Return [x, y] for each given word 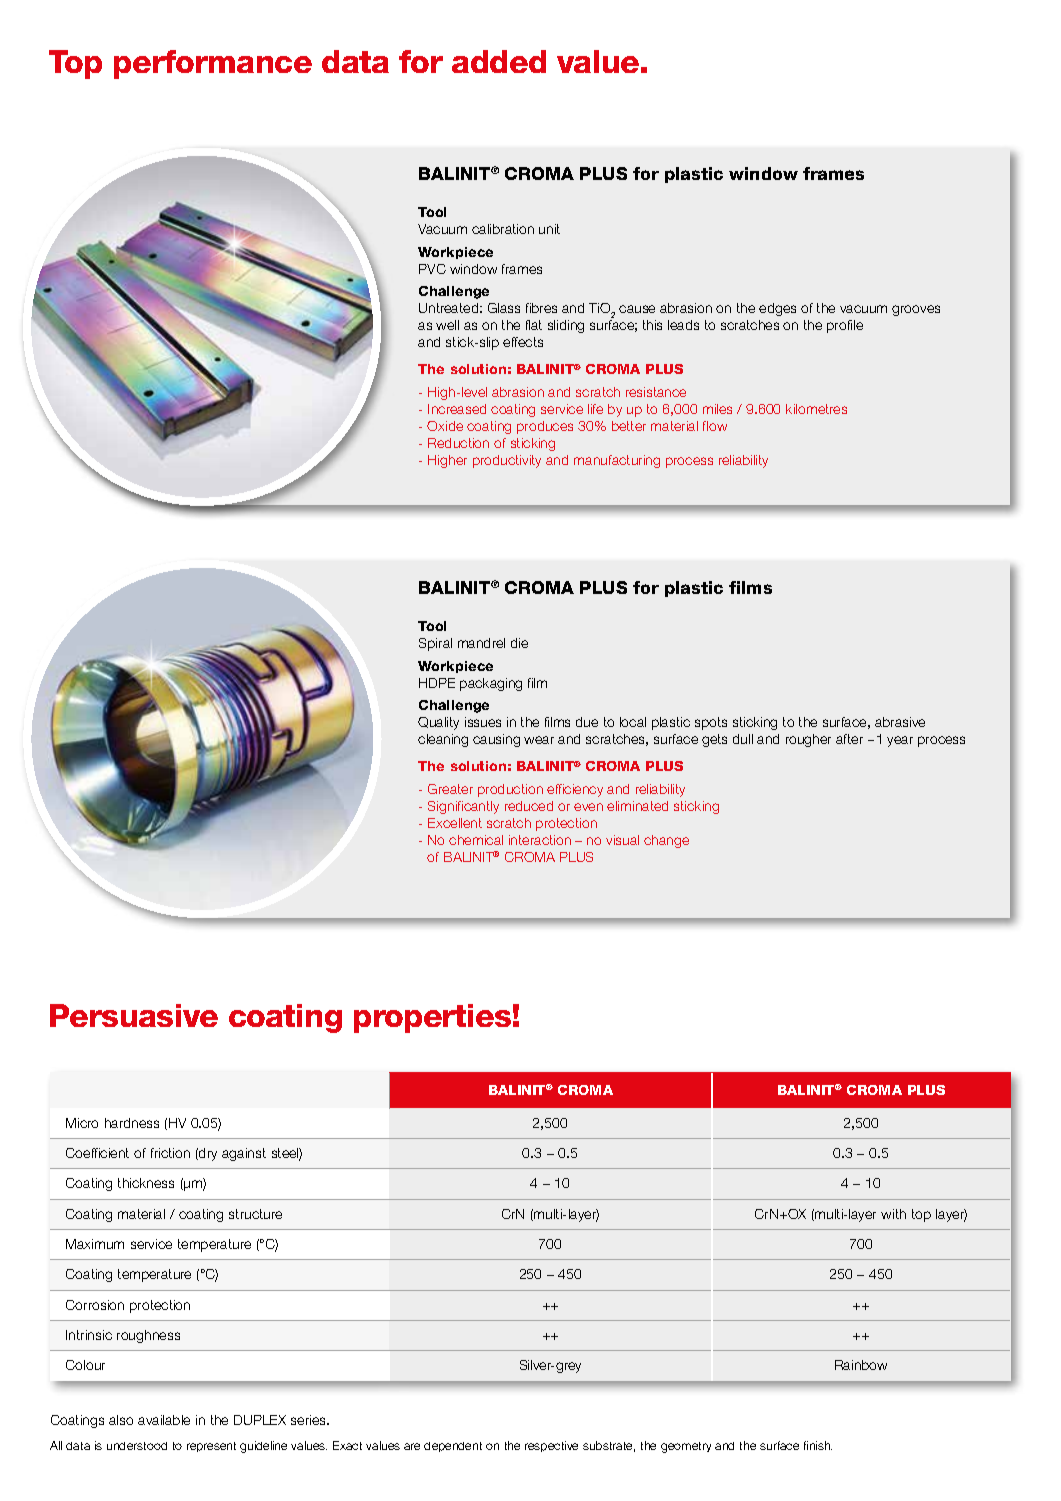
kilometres [816, 409]
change [666, 841]
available [164, 1420]
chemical [476, 840]
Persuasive [134, 1015]
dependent [453, 1447]
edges [777, 309]
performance [213, 64]
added [499, 61]
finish [818, 1445]
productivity [507, 461]
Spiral [435, 644]
